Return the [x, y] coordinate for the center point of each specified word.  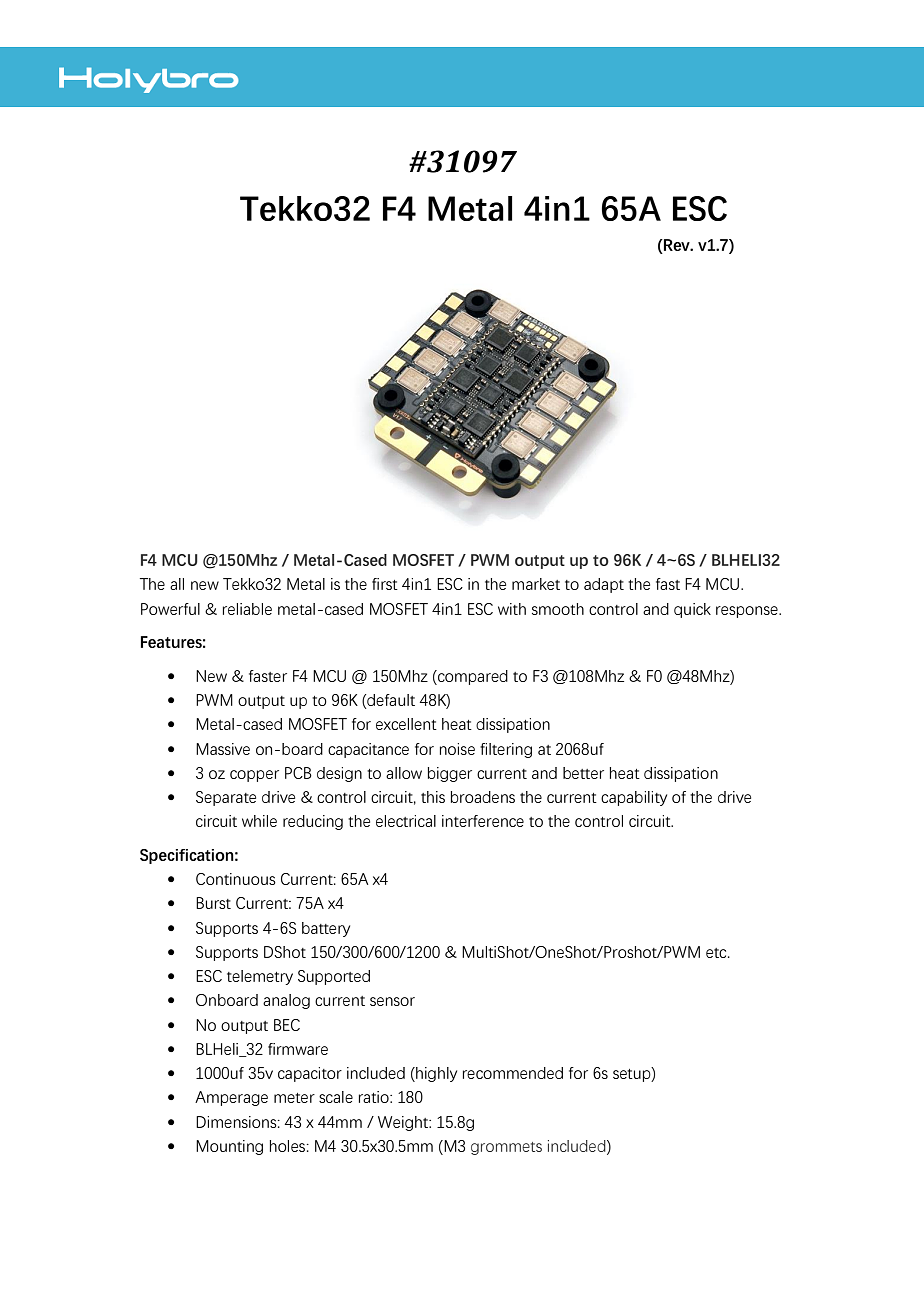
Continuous [236, 879]
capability [634, 798]
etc [717, 953]
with [512, 609]
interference [483, 821]
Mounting [229, 1147]
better [583, 773]
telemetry [260, 977]
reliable [247, 609]
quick [692, 610]
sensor [392, 1001]
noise [457, 749]
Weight [404, 1123]
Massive [223, 749]
